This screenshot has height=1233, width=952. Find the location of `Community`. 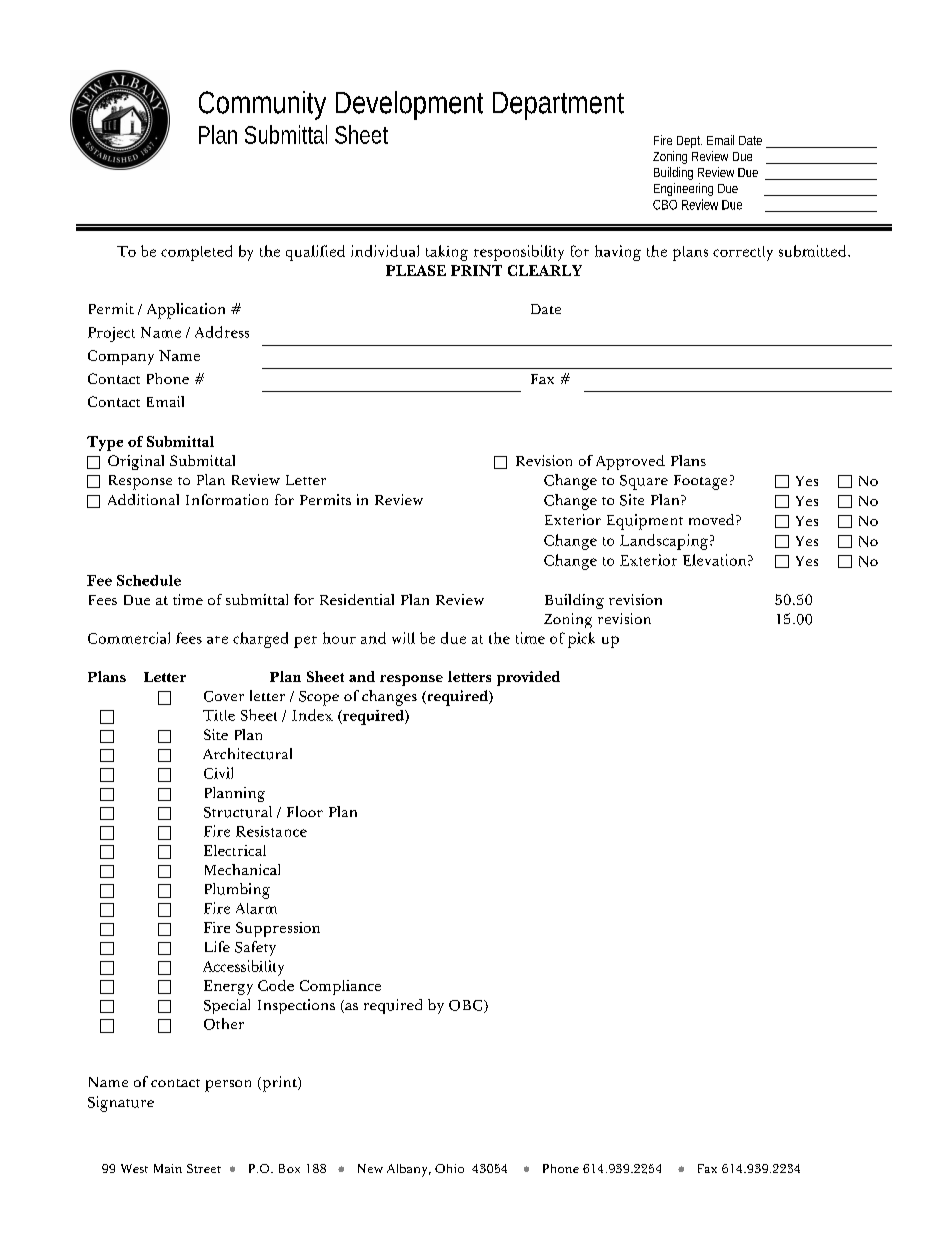

Community is located at coordinates (262, 105).
